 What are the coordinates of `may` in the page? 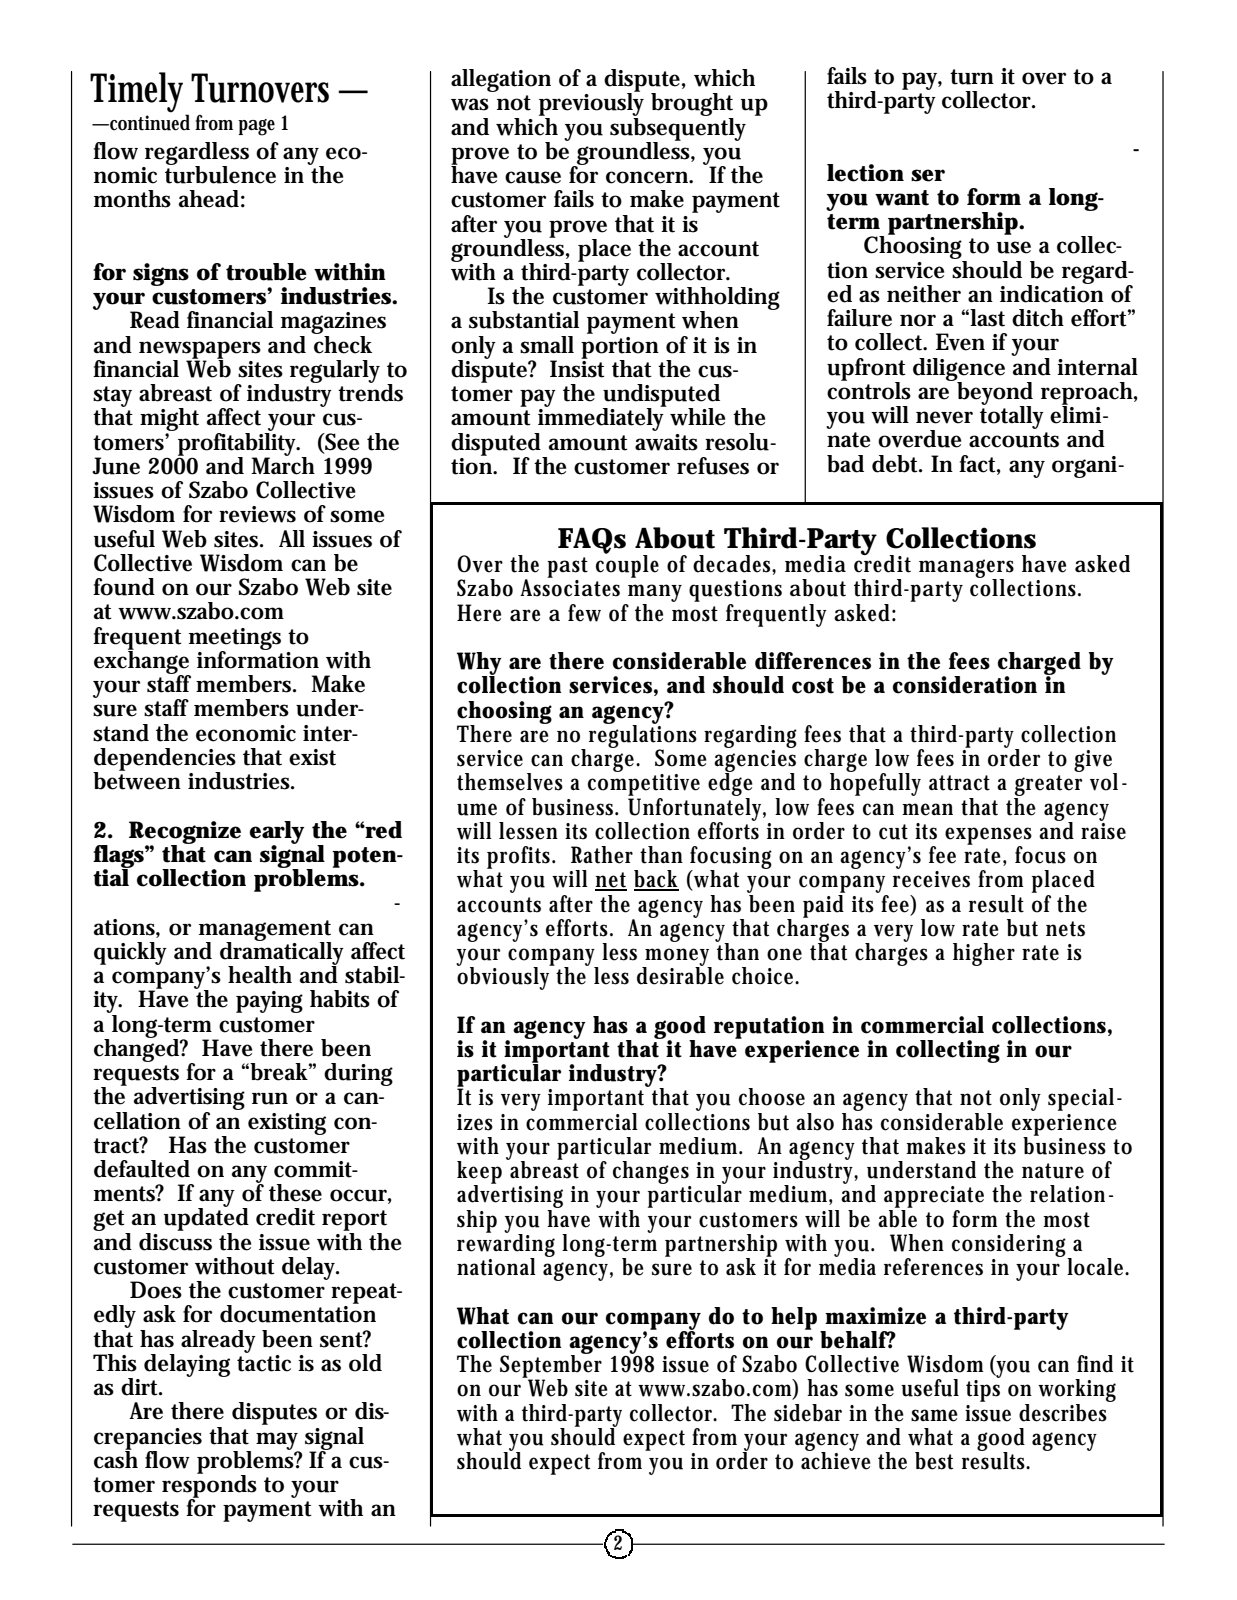 It's located at (278, 1442).
